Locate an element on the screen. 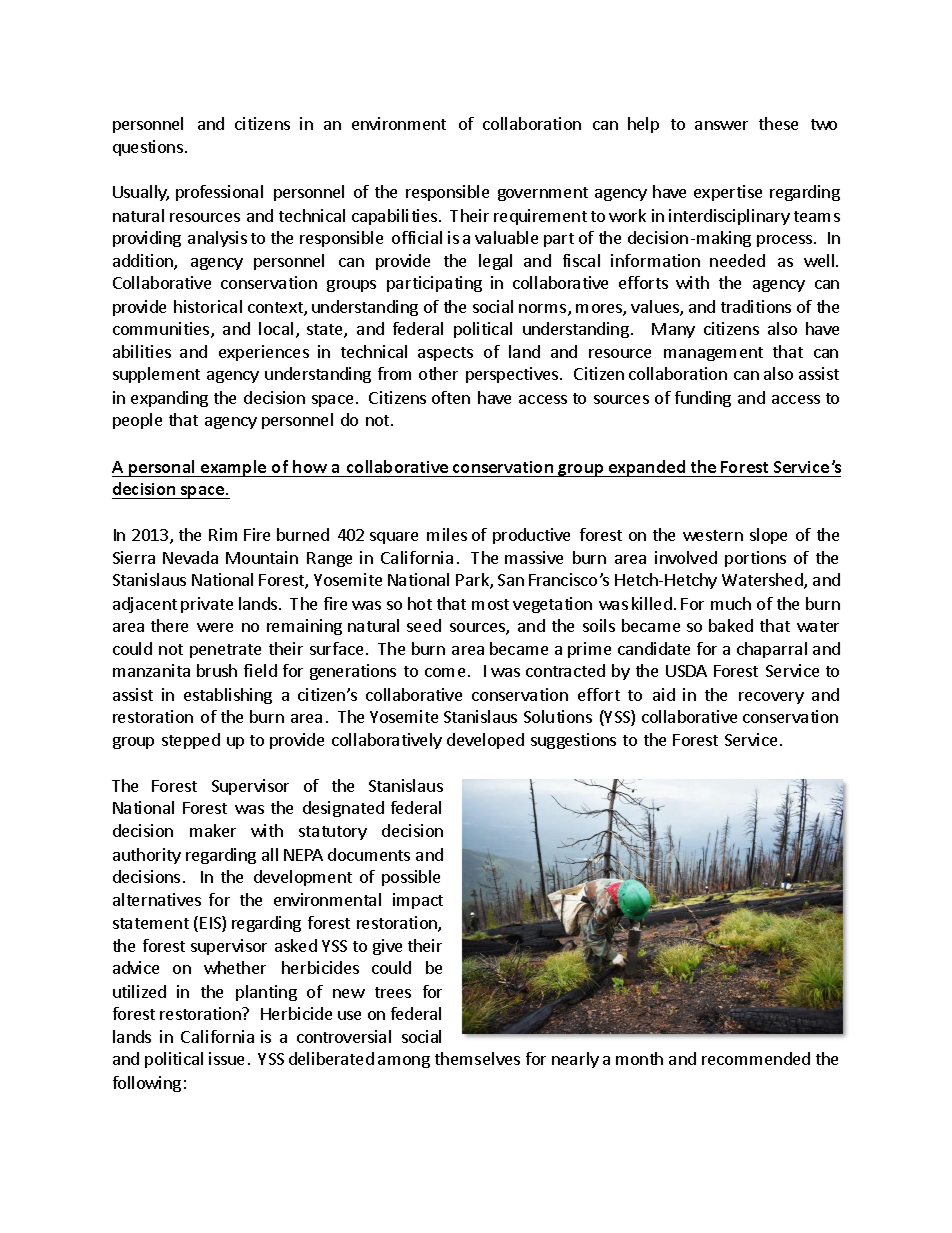  professional is located at coordinates (219, 193).
